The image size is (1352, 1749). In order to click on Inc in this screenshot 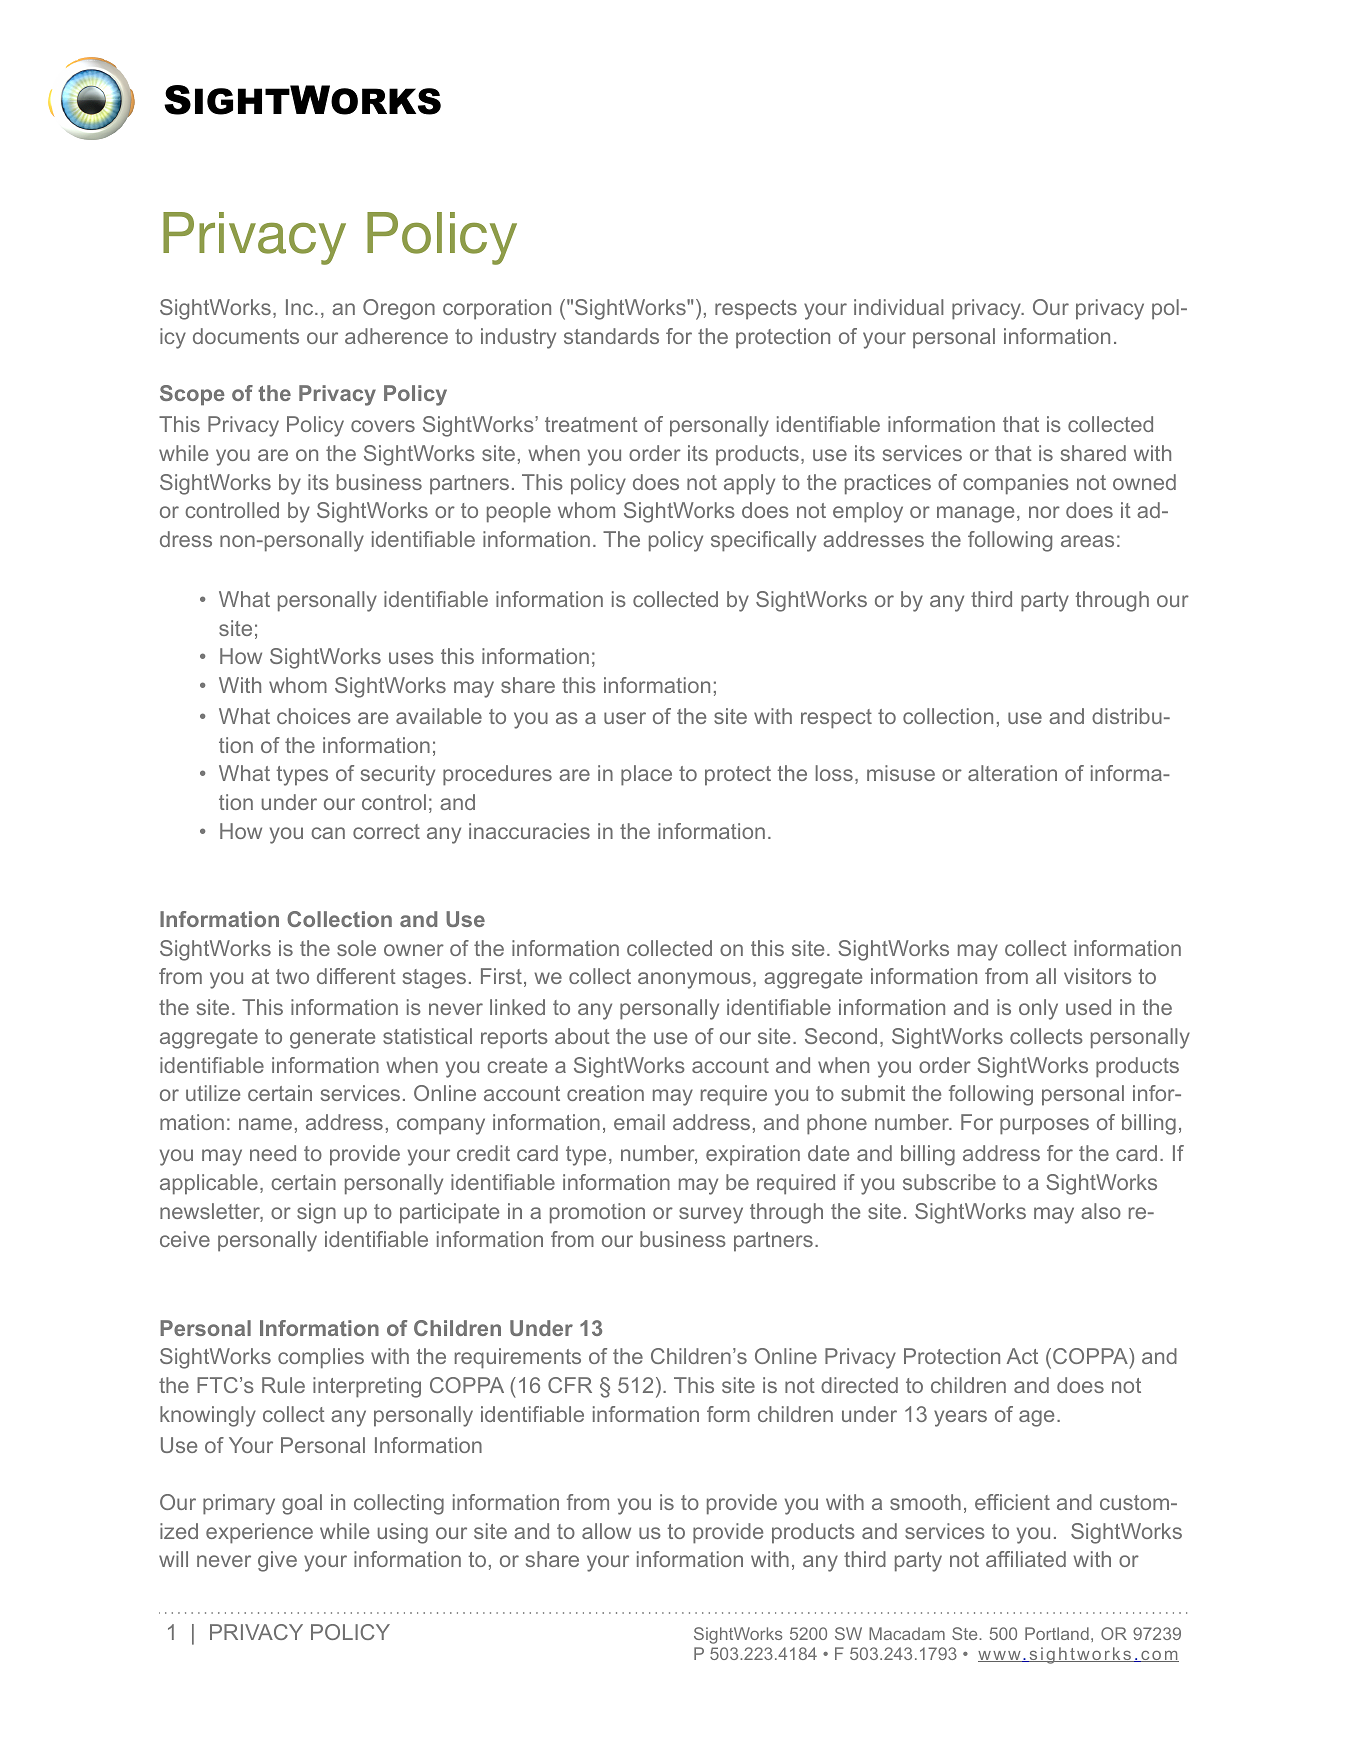, I will do `click(301, 307)`.
